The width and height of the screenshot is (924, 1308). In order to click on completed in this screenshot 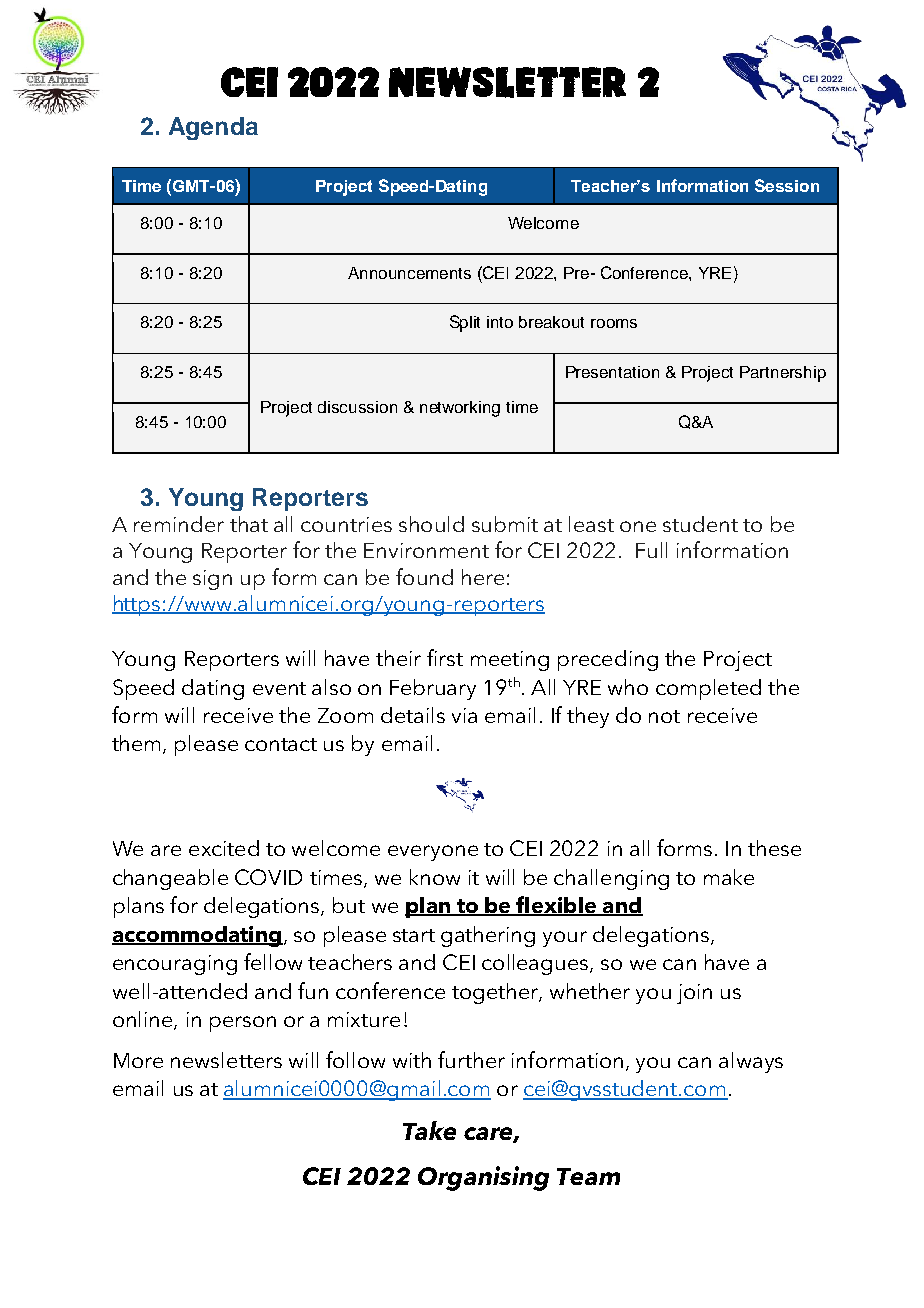, I will do `click(708, 689)`.
